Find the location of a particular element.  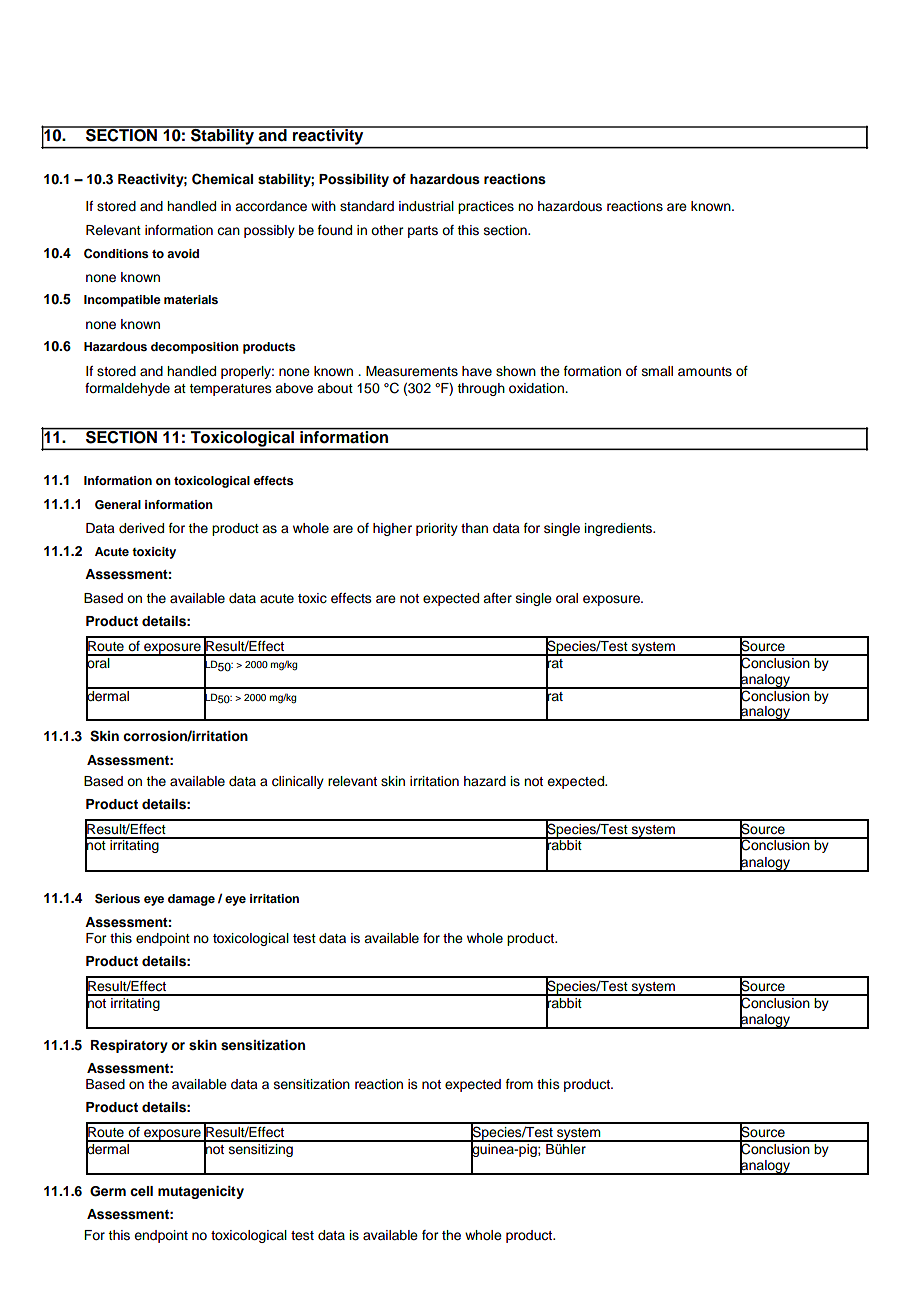

derived is located at coordinates (141, 528).
